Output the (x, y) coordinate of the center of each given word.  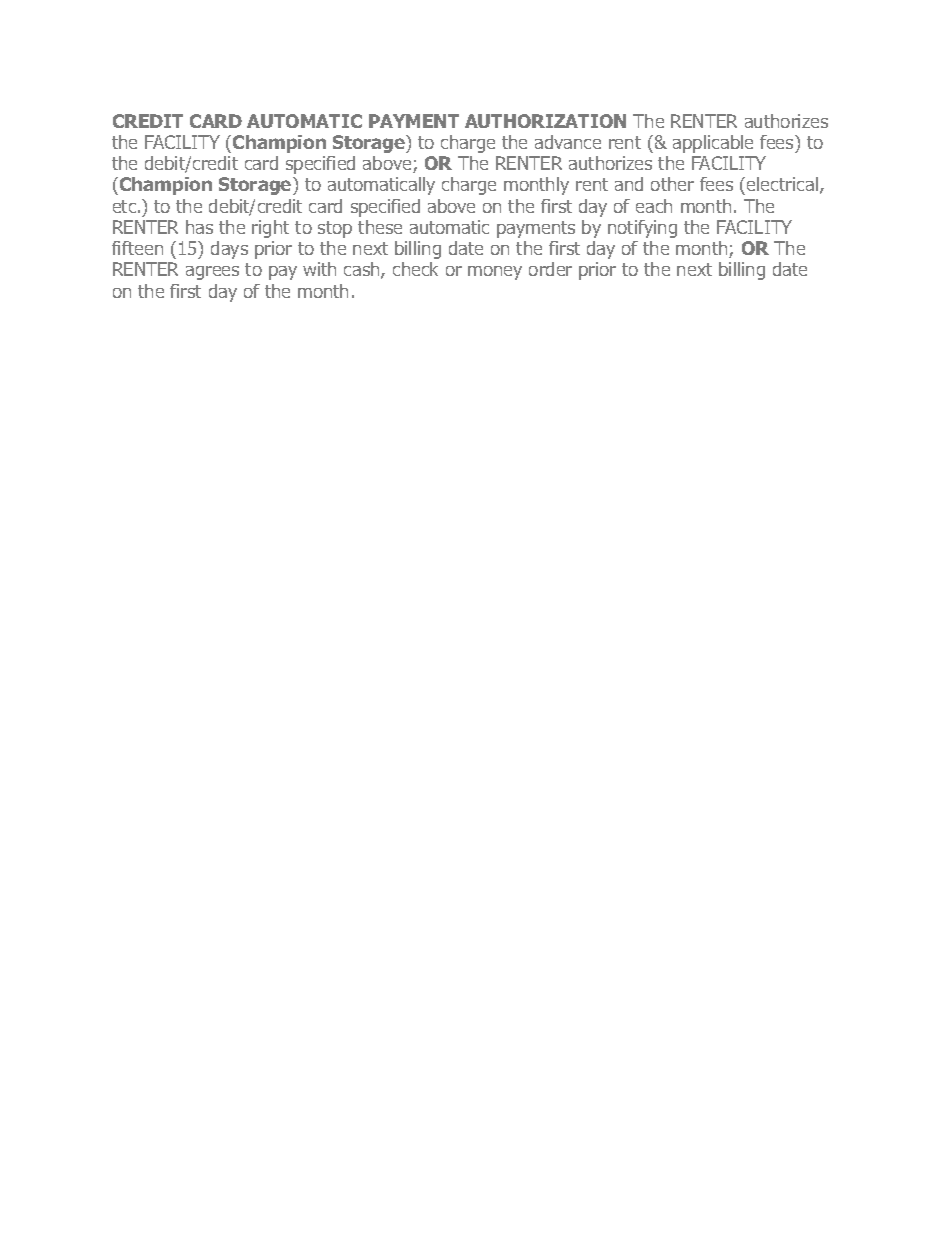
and (629, 184)
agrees (212, 273)
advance (568, 142)
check (415, 269)
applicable (713, 144)
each (654, 206)
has (199, 227)
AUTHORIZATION (545, 121)
